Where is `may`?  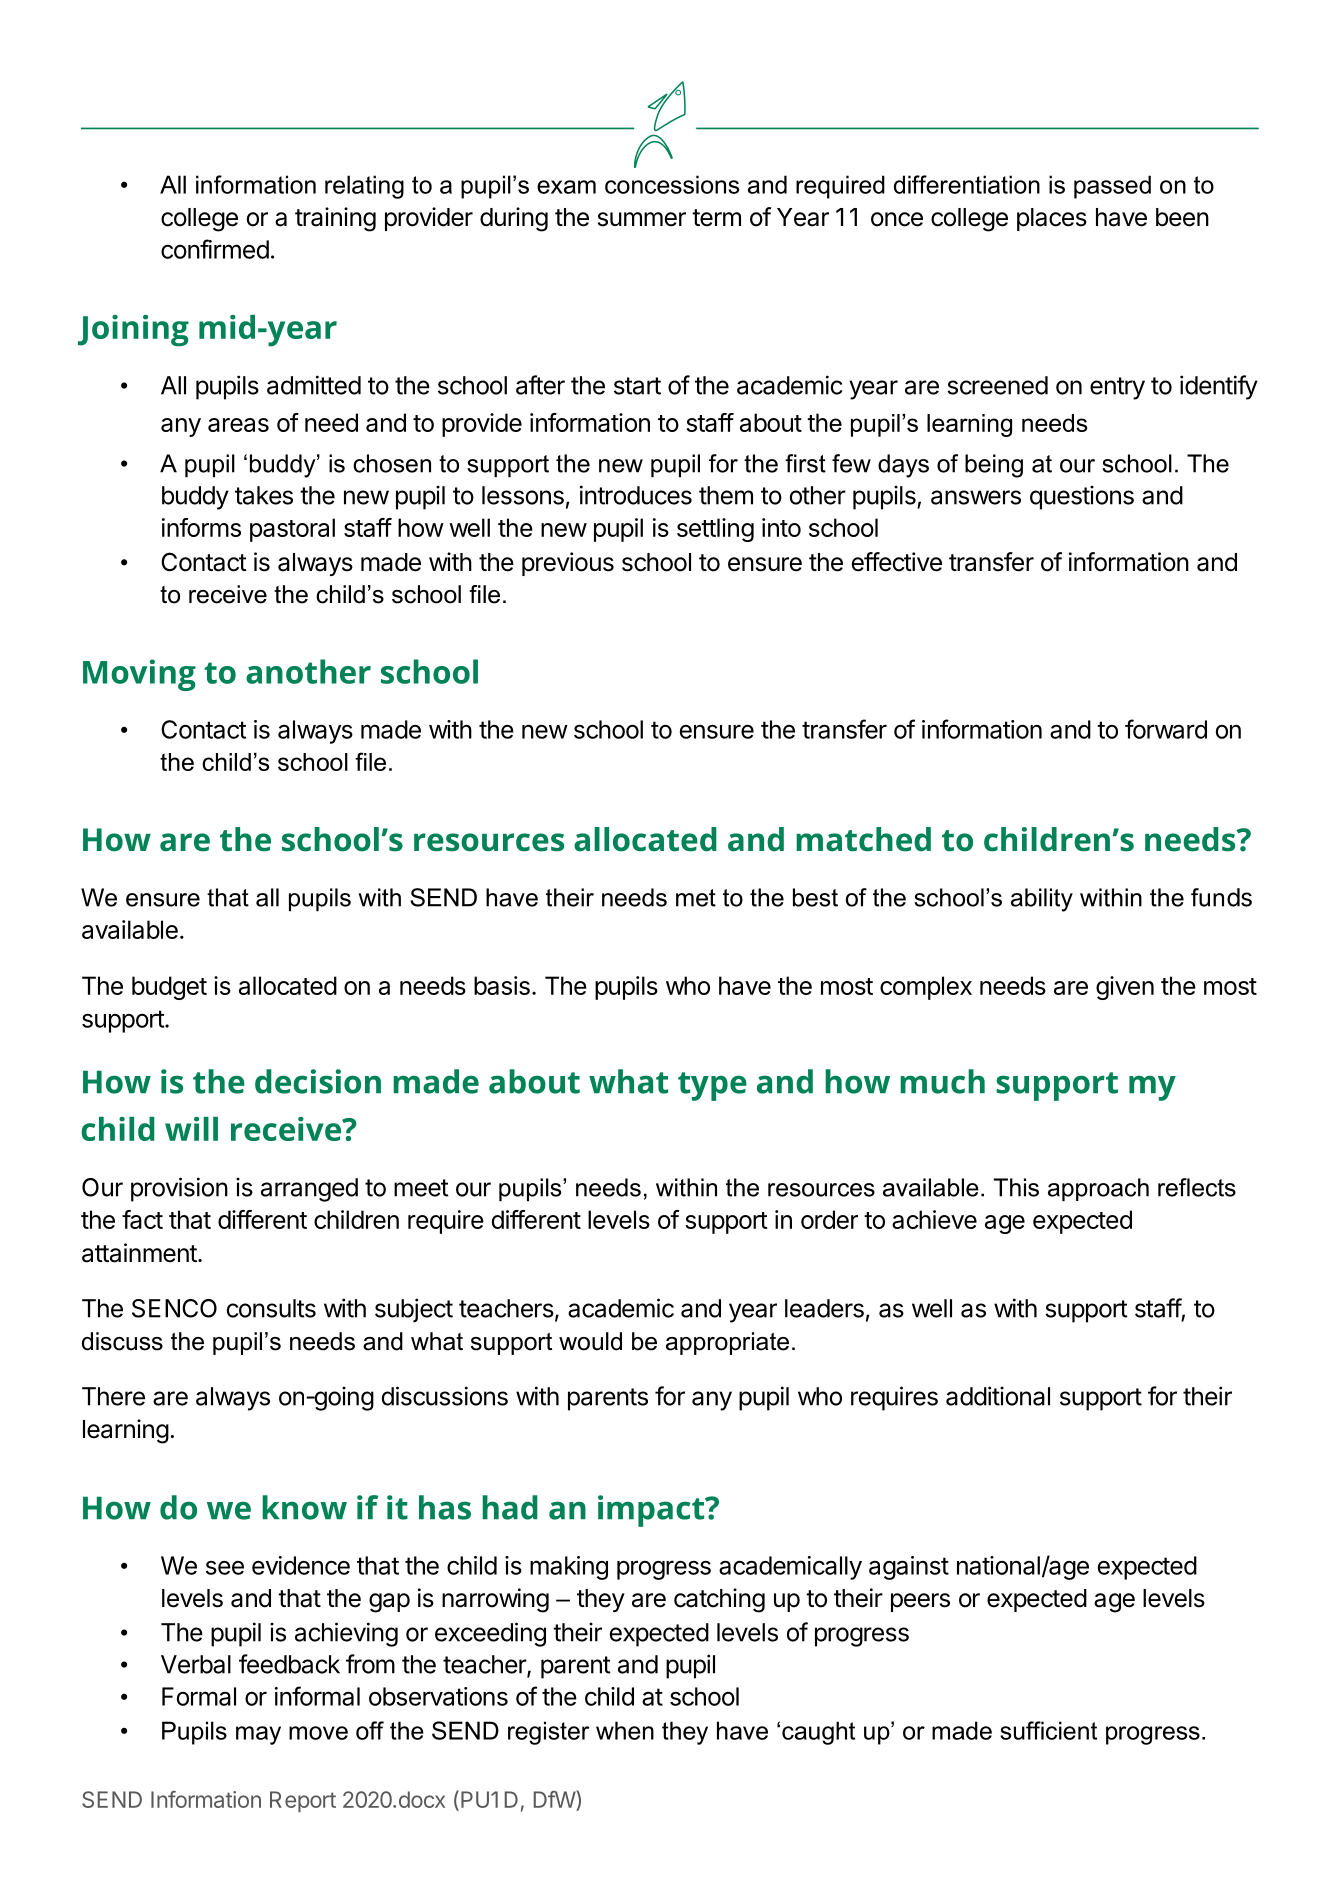 may is located at coordinates (258, 1735).
